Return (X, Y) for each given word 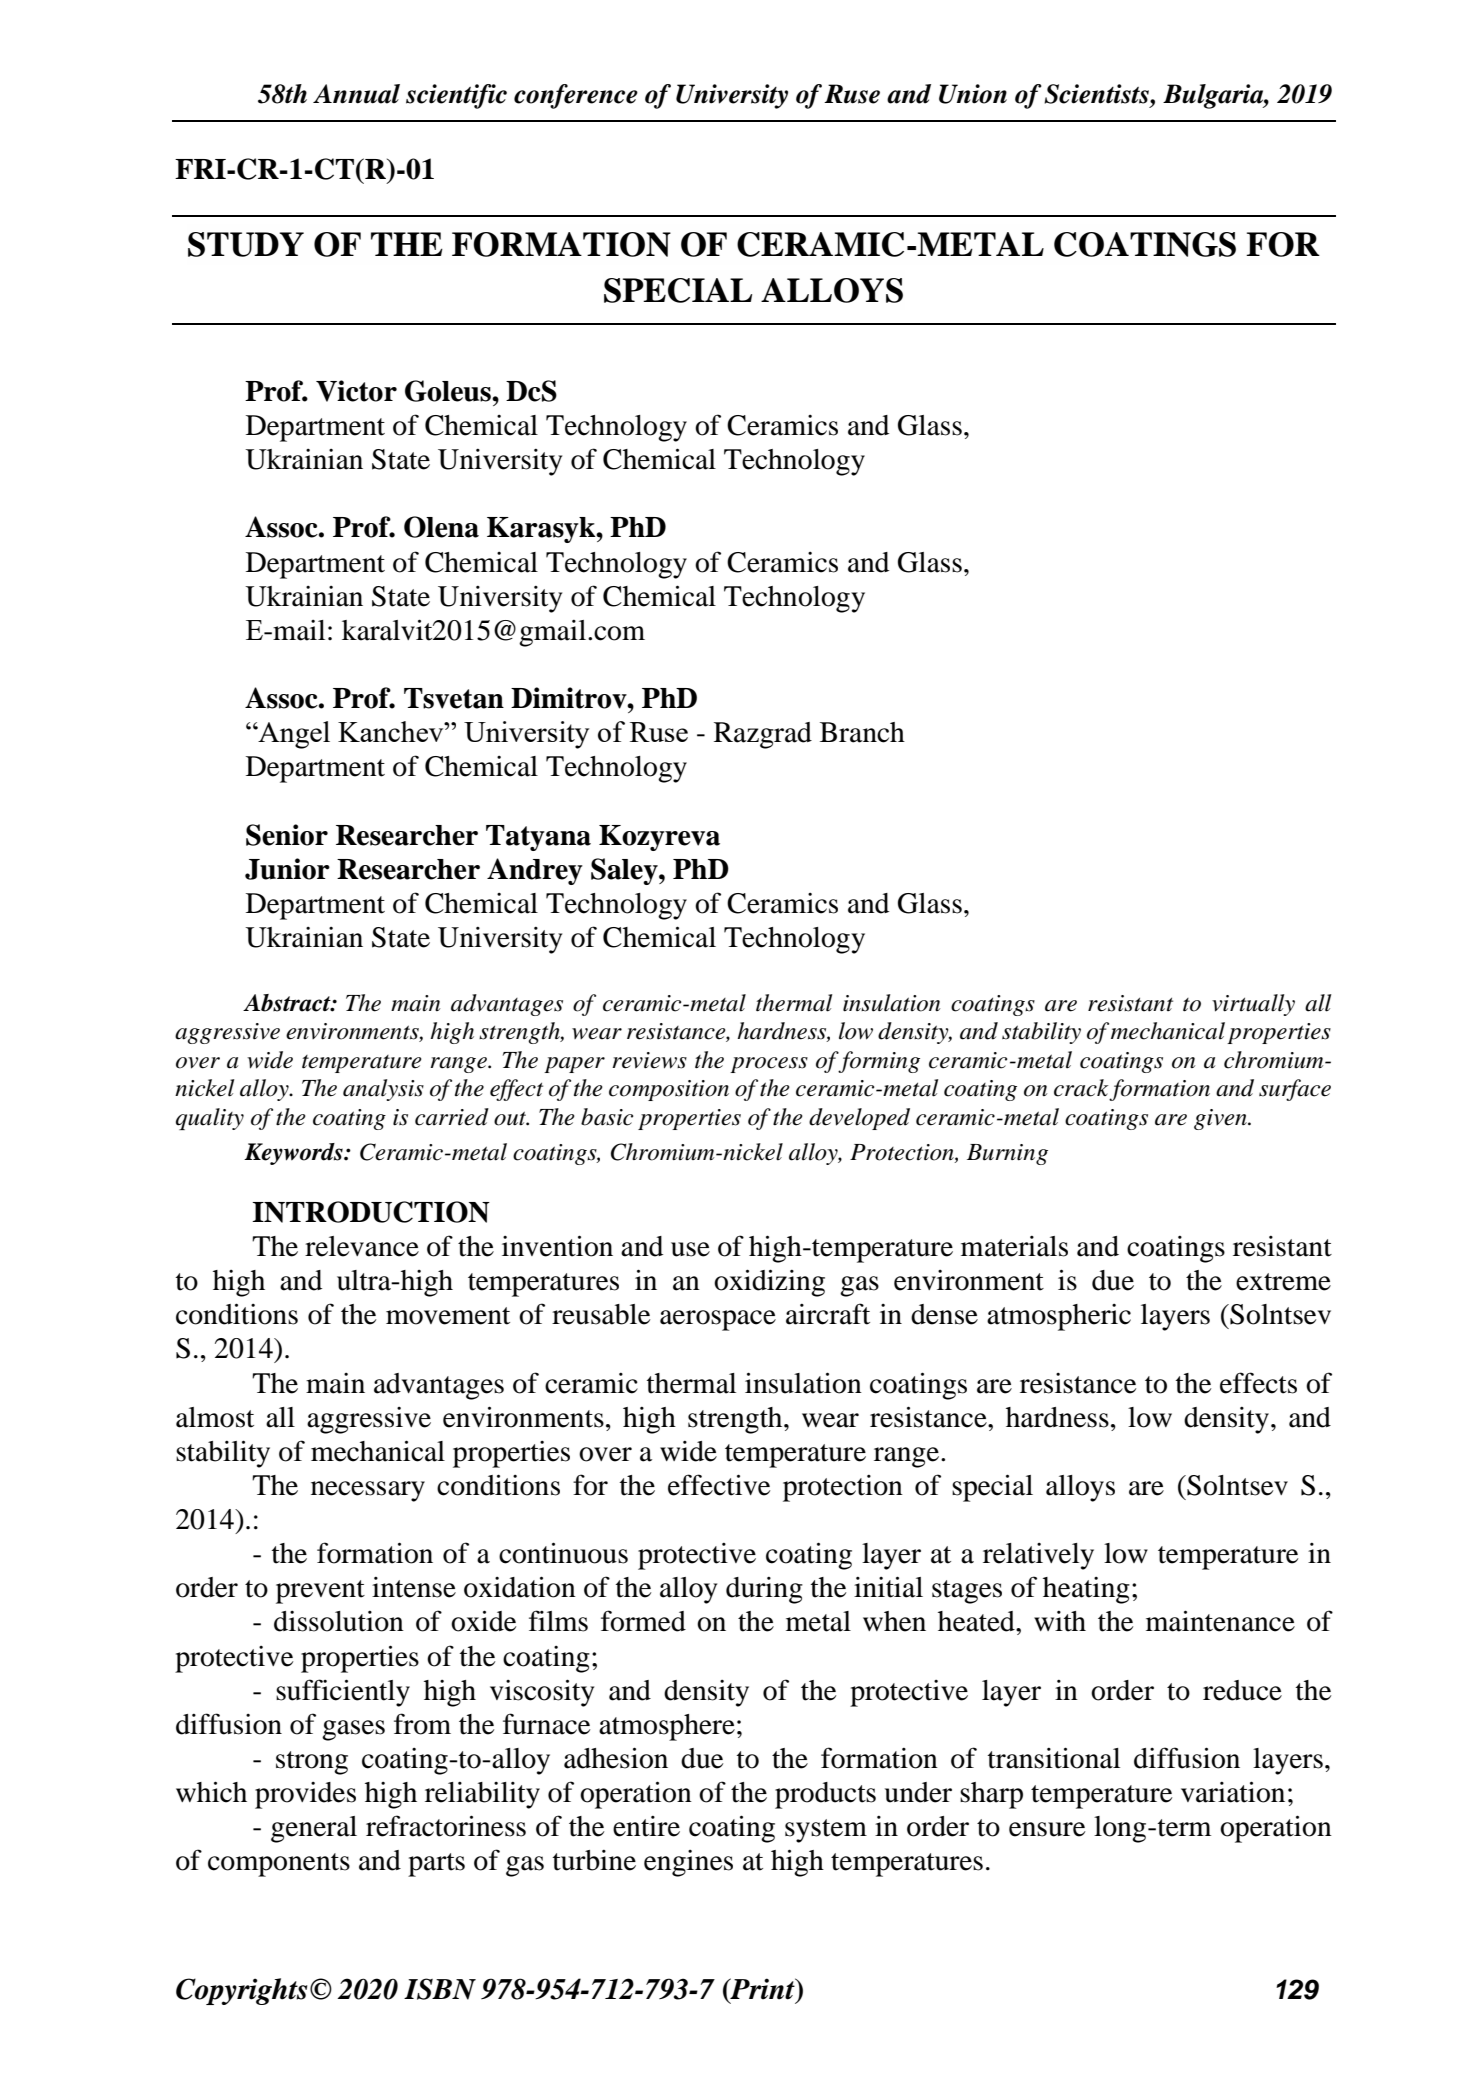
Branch (862, 732)
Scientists (1097, 94)
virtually (1253, 1005)
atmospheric (1059, 1317)
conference (576, 96)
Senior (287, 835)
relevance (362, 1246)
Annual (356, 94)
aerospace (718, 1320)
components (279, 1865)
